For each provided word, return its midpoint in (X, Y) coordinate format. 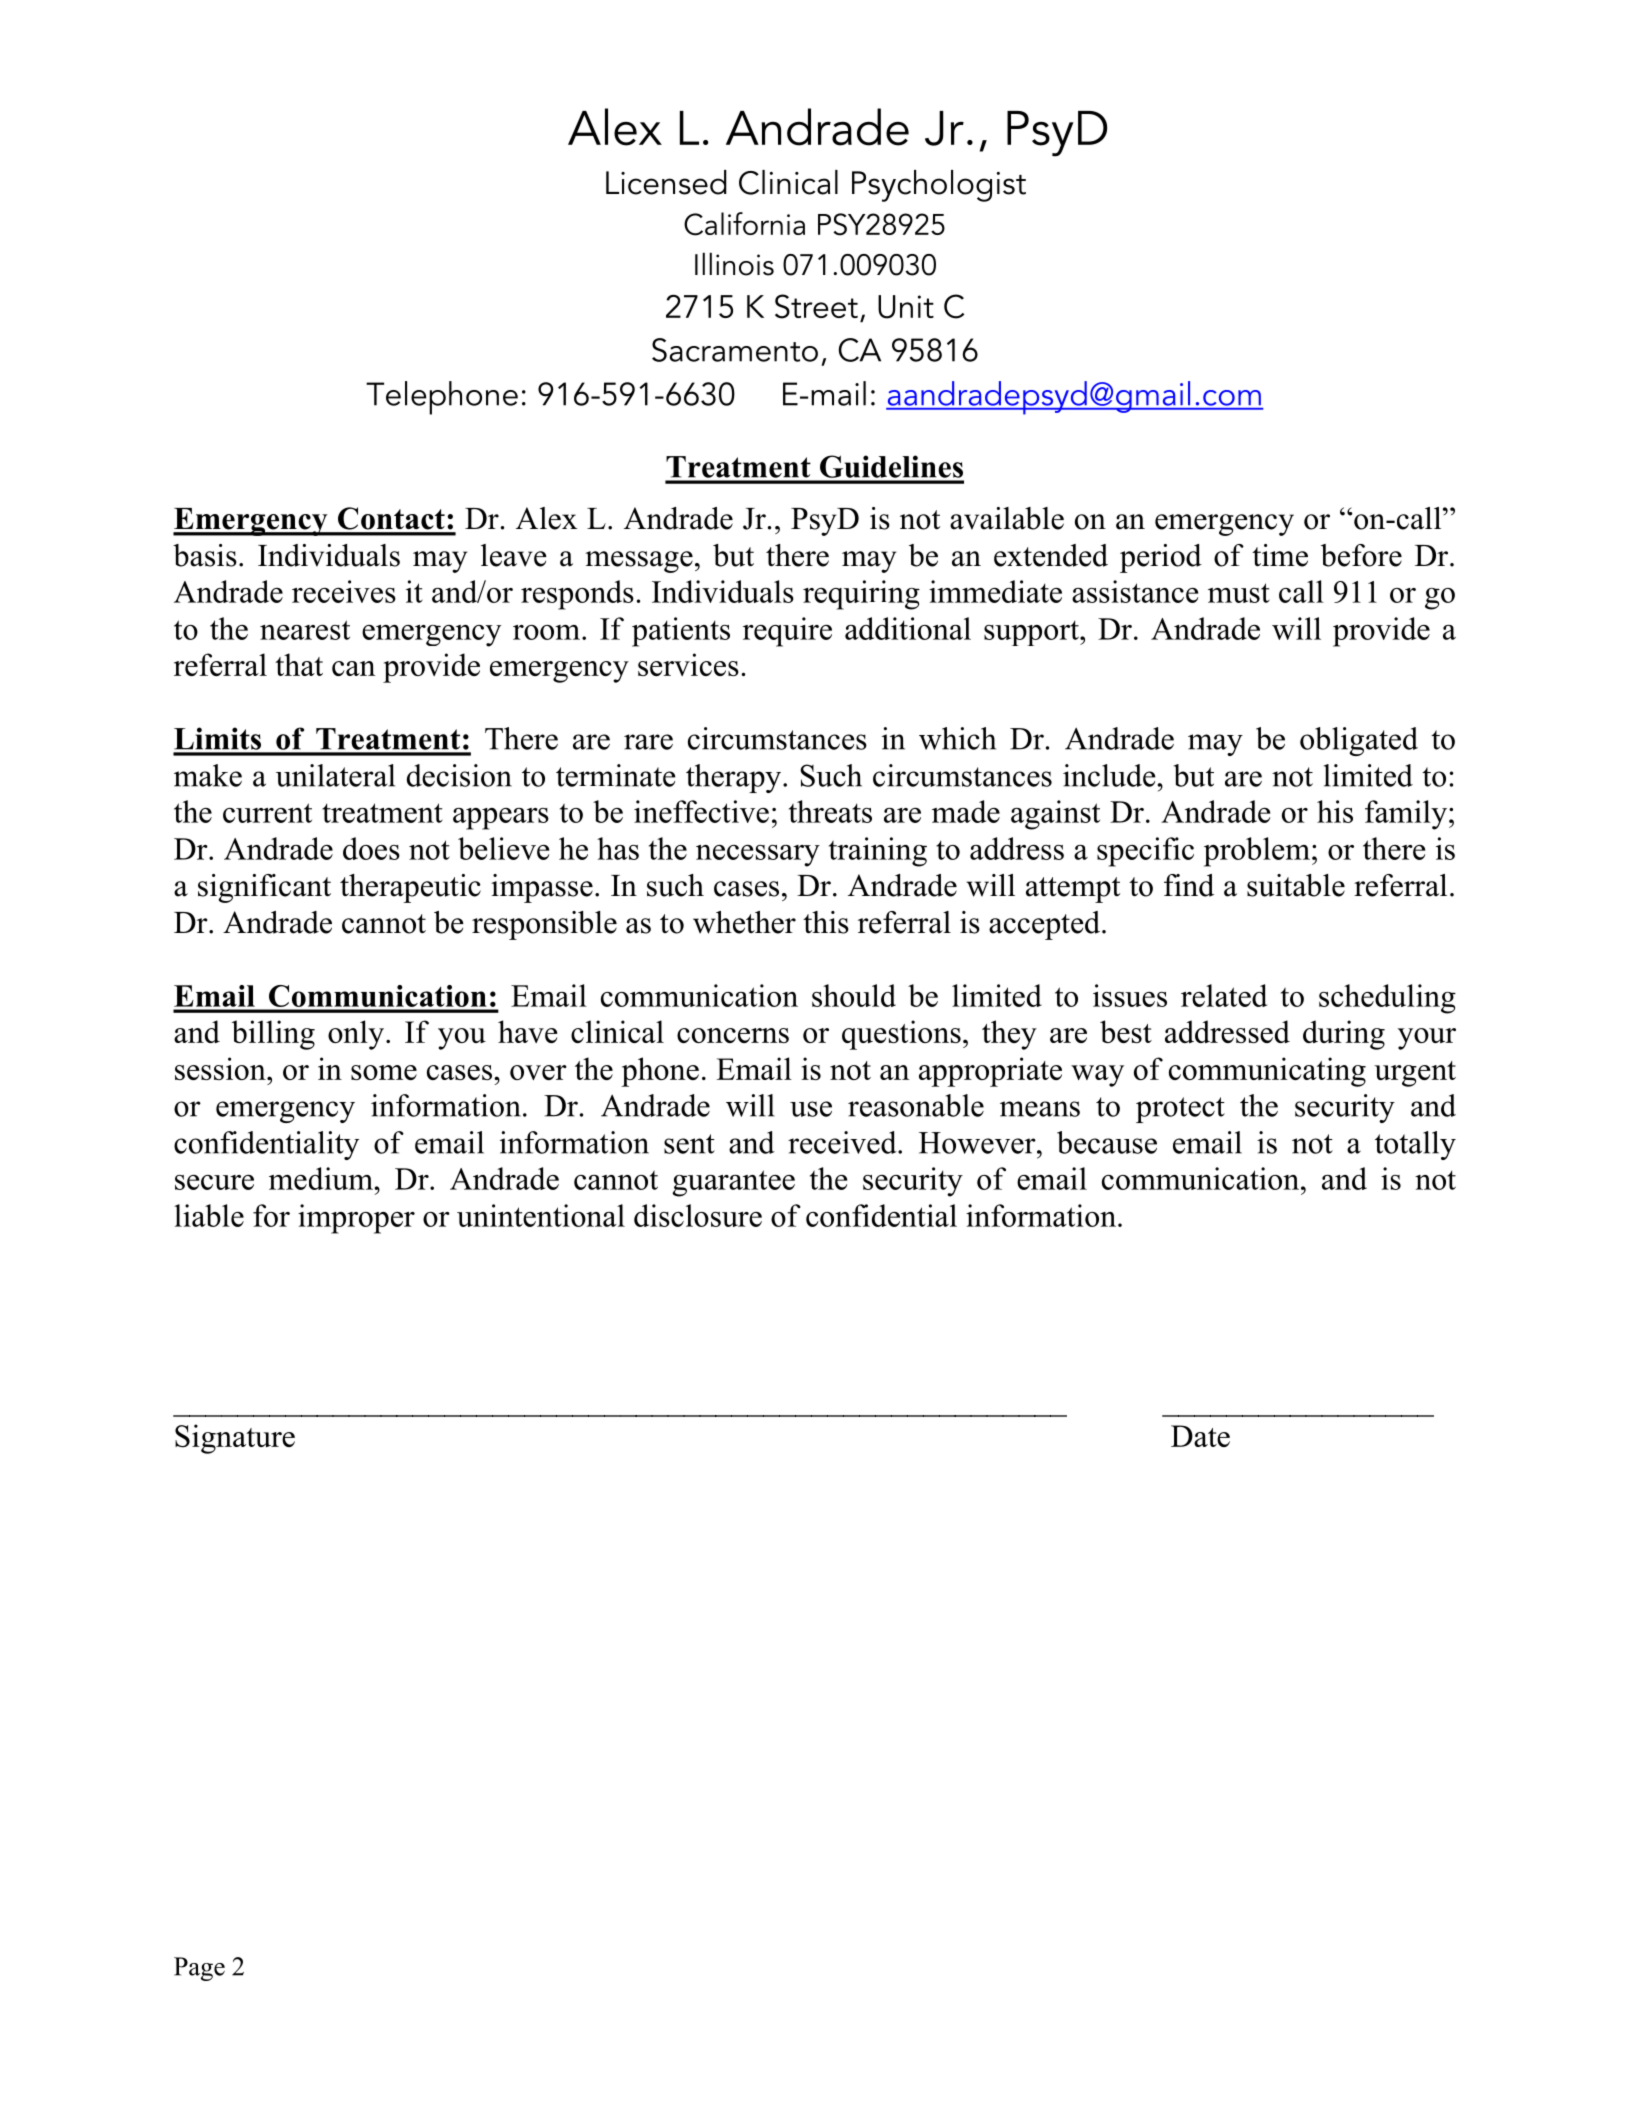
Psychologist (939, 186)
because (1107, 1142)
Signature (235, 1439)
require (787, 632)
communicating (1267, 1072)
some (384, 1072)
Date (1200, 1436)
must (1239, 593)
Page (199, 1969)
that (299, 664)
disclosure (698, 1215)
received (843, 1142)
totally (1415, 1145)
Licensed (666, 182)
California (744, 224)
